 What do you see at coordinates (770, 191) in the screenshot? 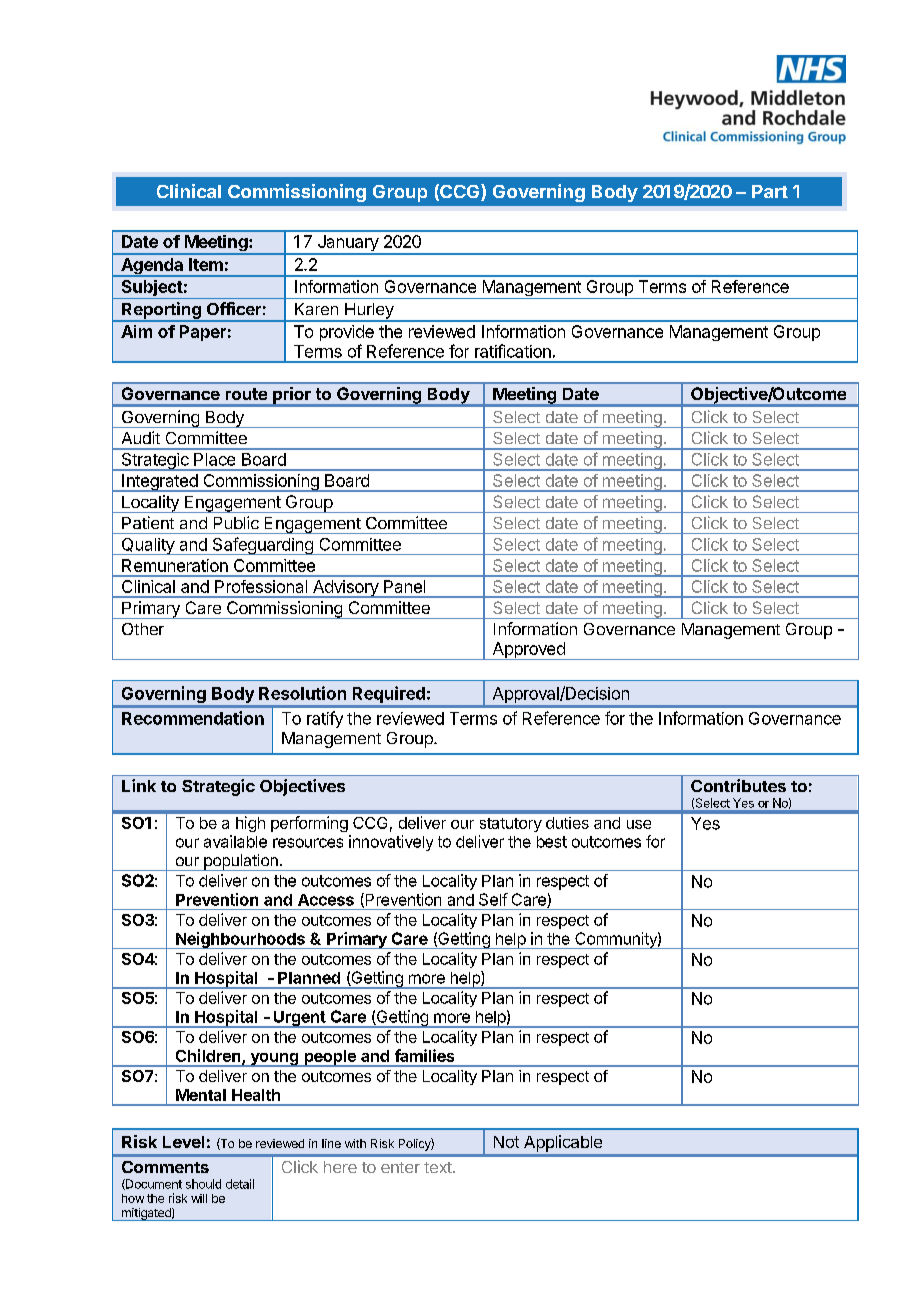
I see `Part` at bounding box center [770, 191].
